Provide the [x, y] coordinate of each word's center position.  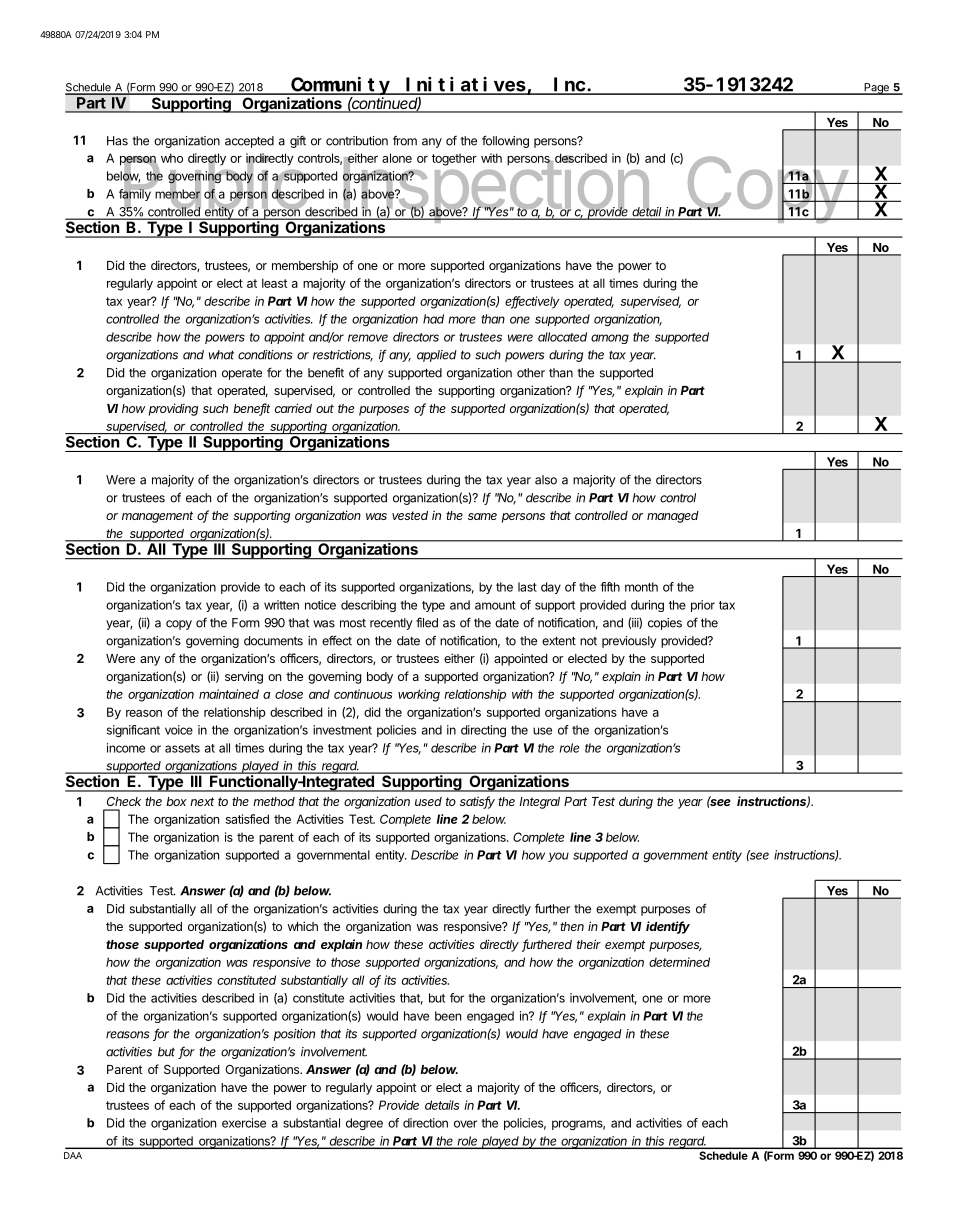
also [546, 480]
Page [876, 89]
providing [173, 409]
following [505, 141]
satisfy [477, 802]
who [172, 158]
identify [668, 927]
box [176, 801]
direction [425, 1123]
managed [673, 517]
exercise [244, 1123]
